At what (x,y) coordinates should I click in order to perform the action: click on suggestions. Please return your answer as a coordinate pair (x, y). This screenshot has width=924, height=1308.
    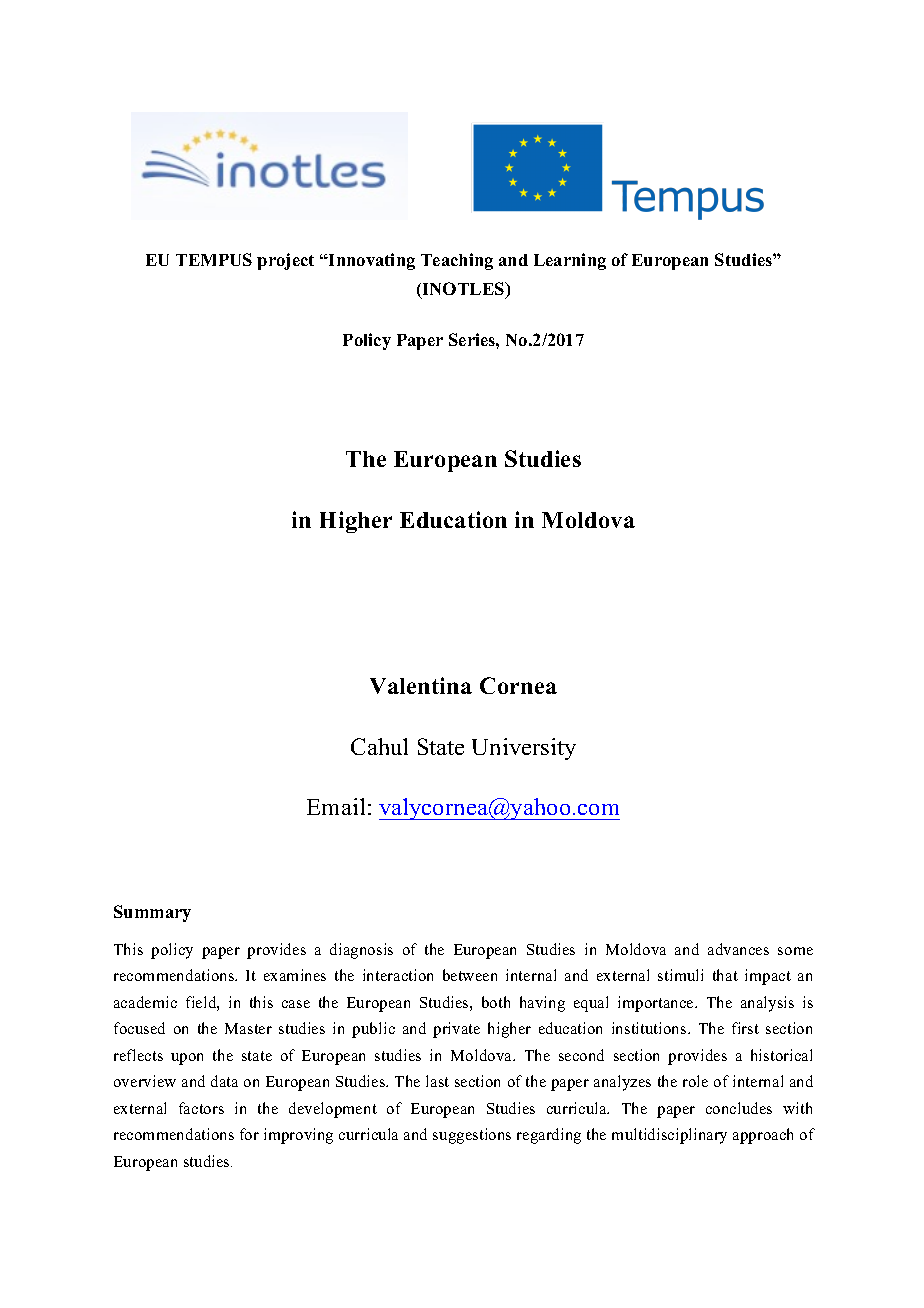
    Looking at the image, I should click on (472, 1136).
